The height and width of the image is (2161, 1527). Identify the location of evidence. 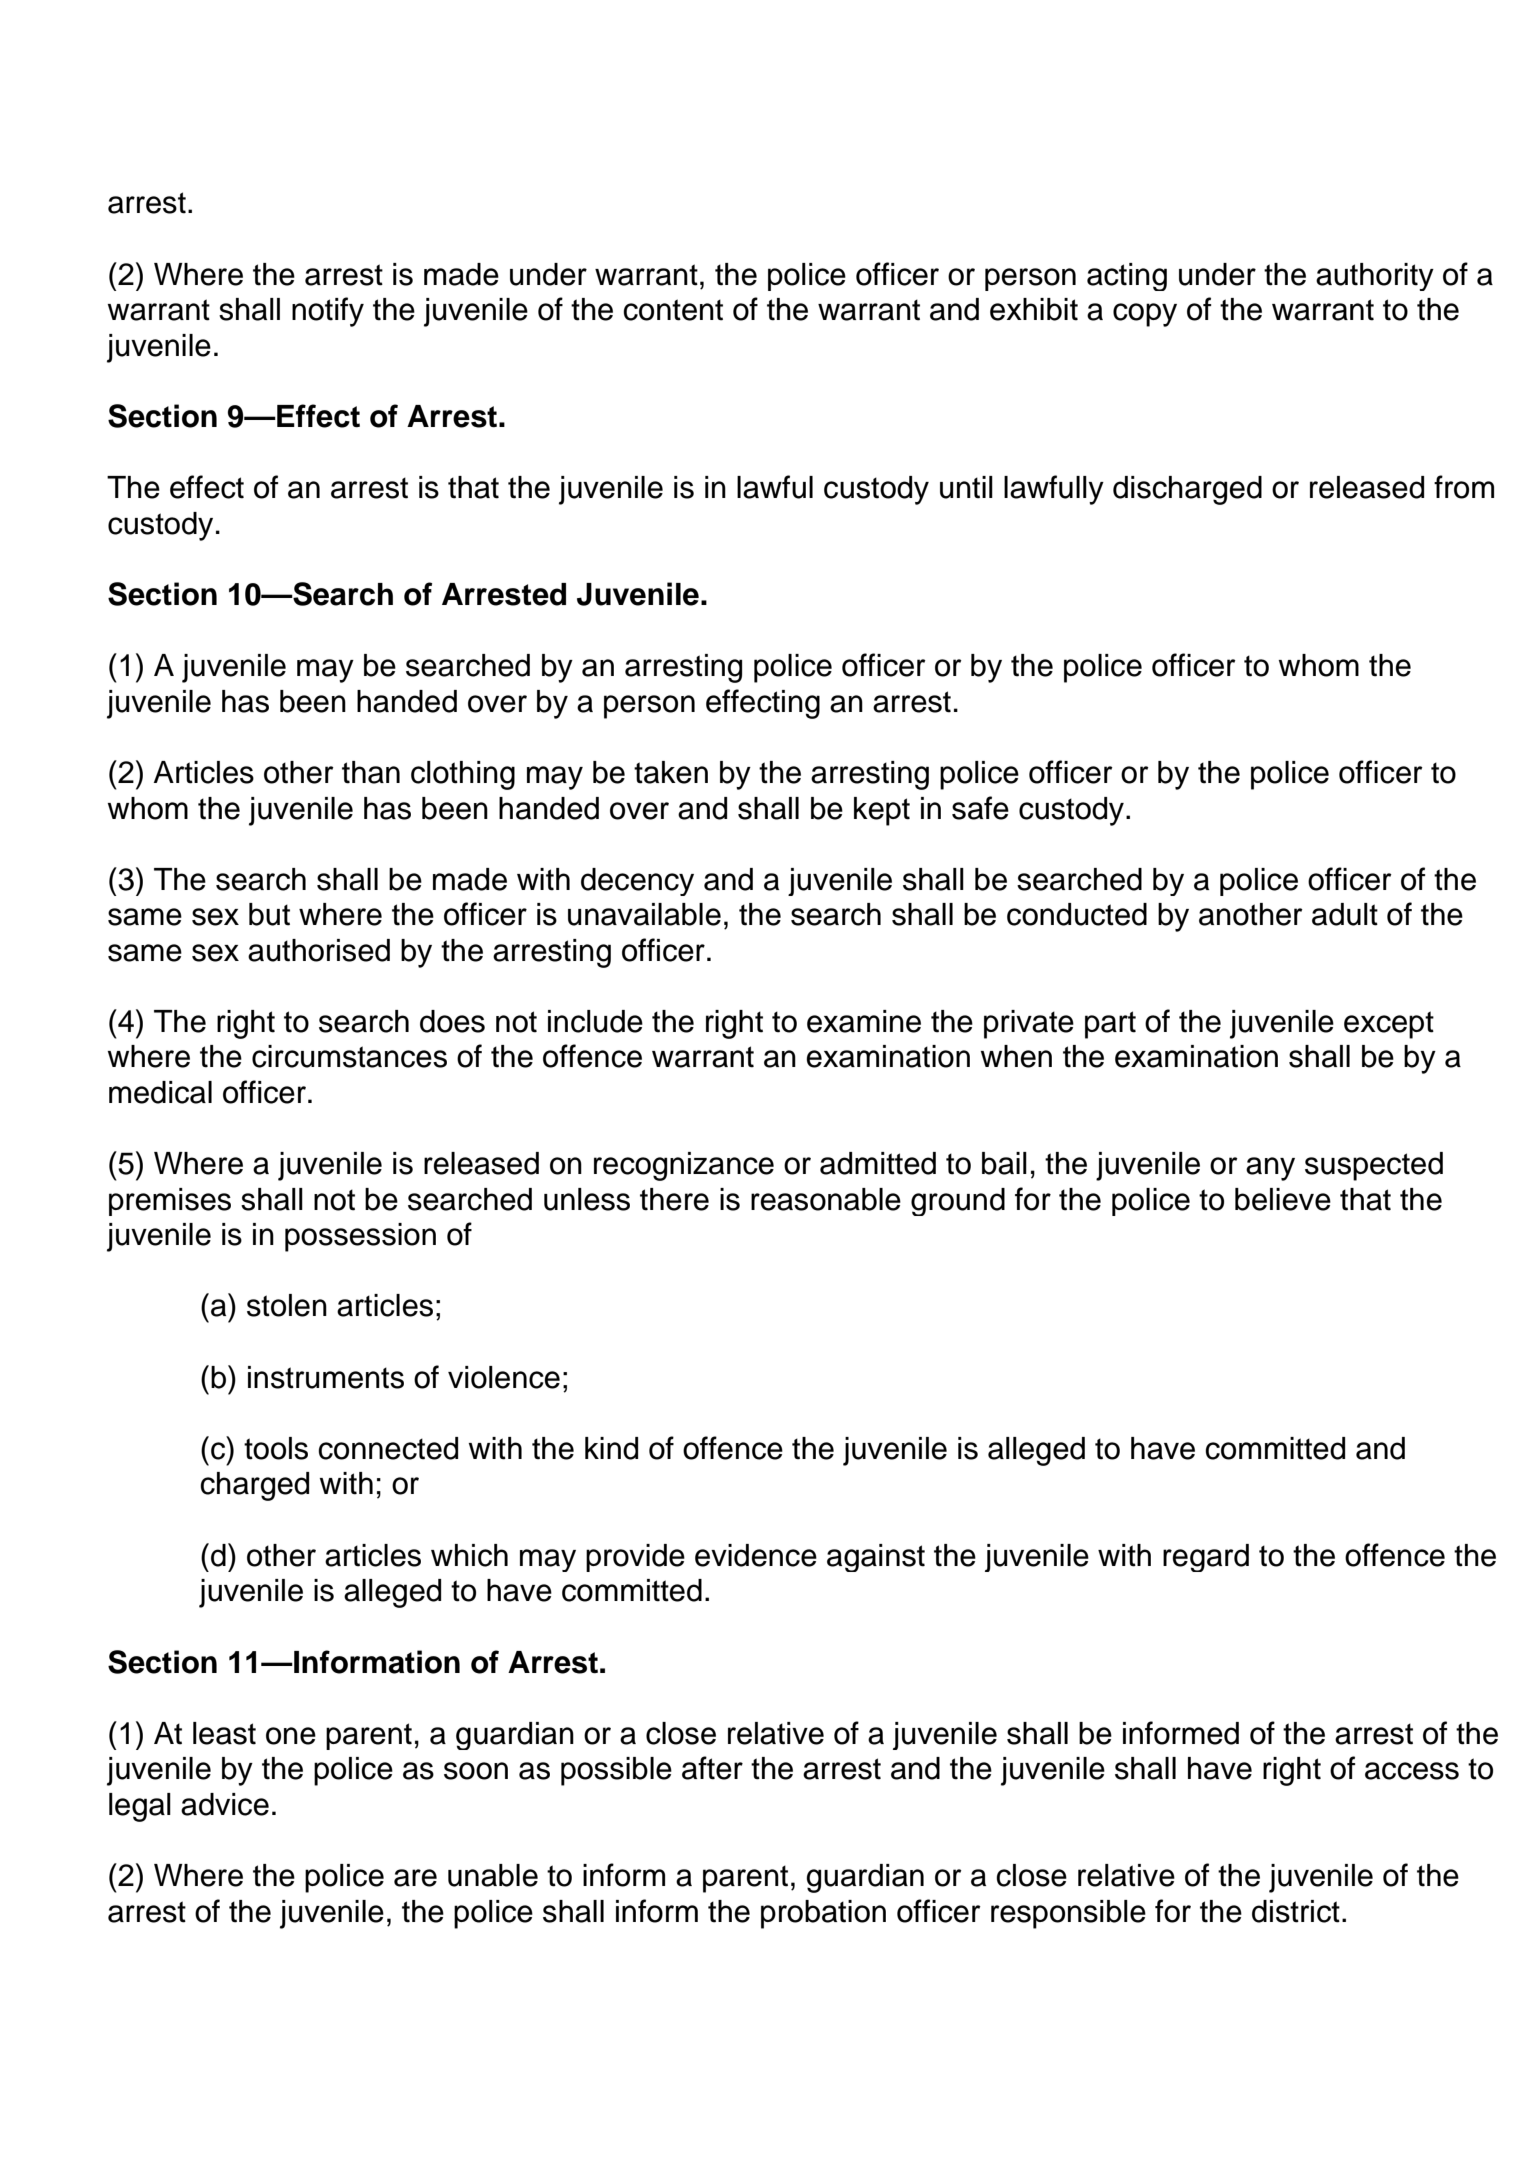
(756, 1555).
